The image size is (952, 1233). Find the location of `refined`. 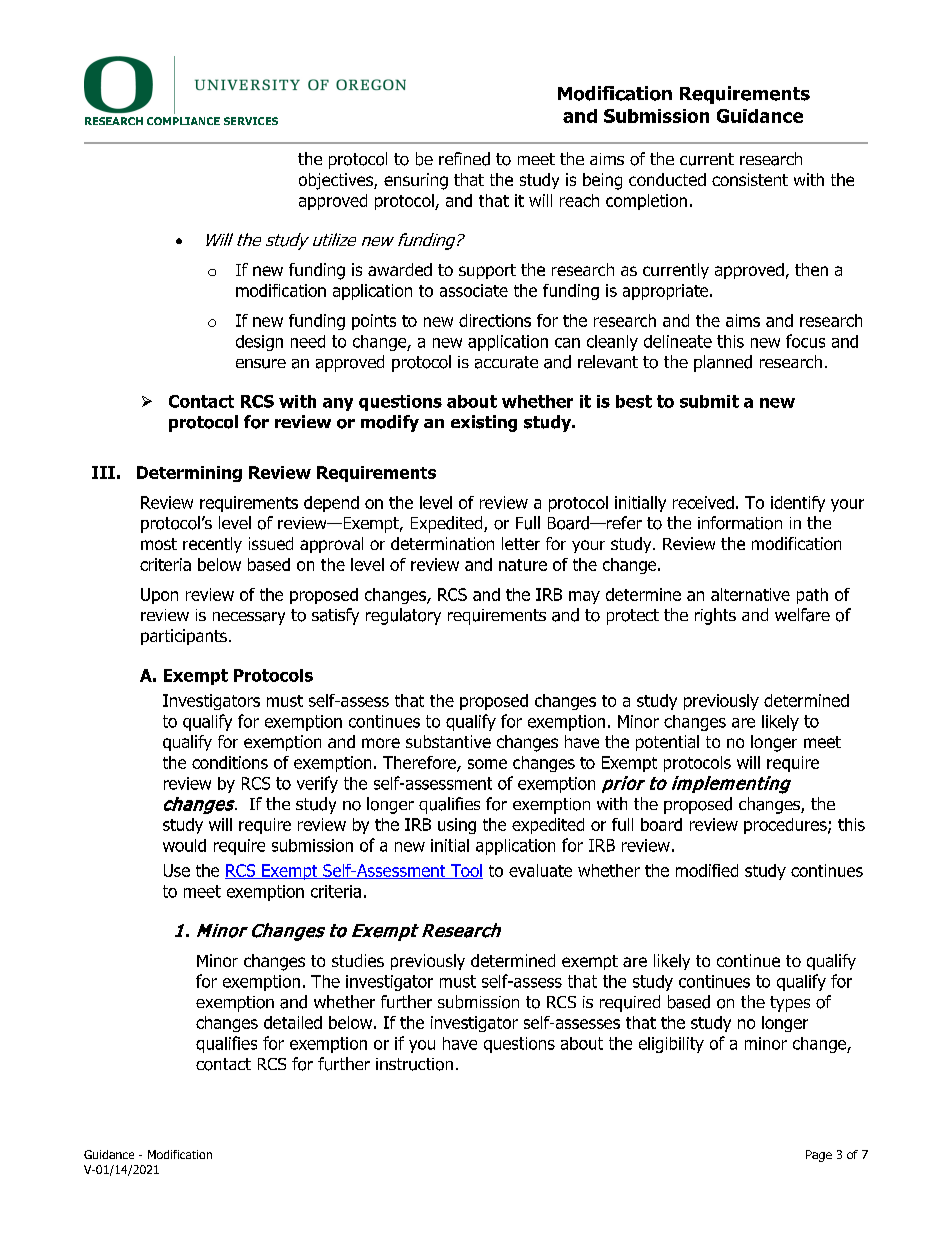

refined is located at coordinates (464, 159).
